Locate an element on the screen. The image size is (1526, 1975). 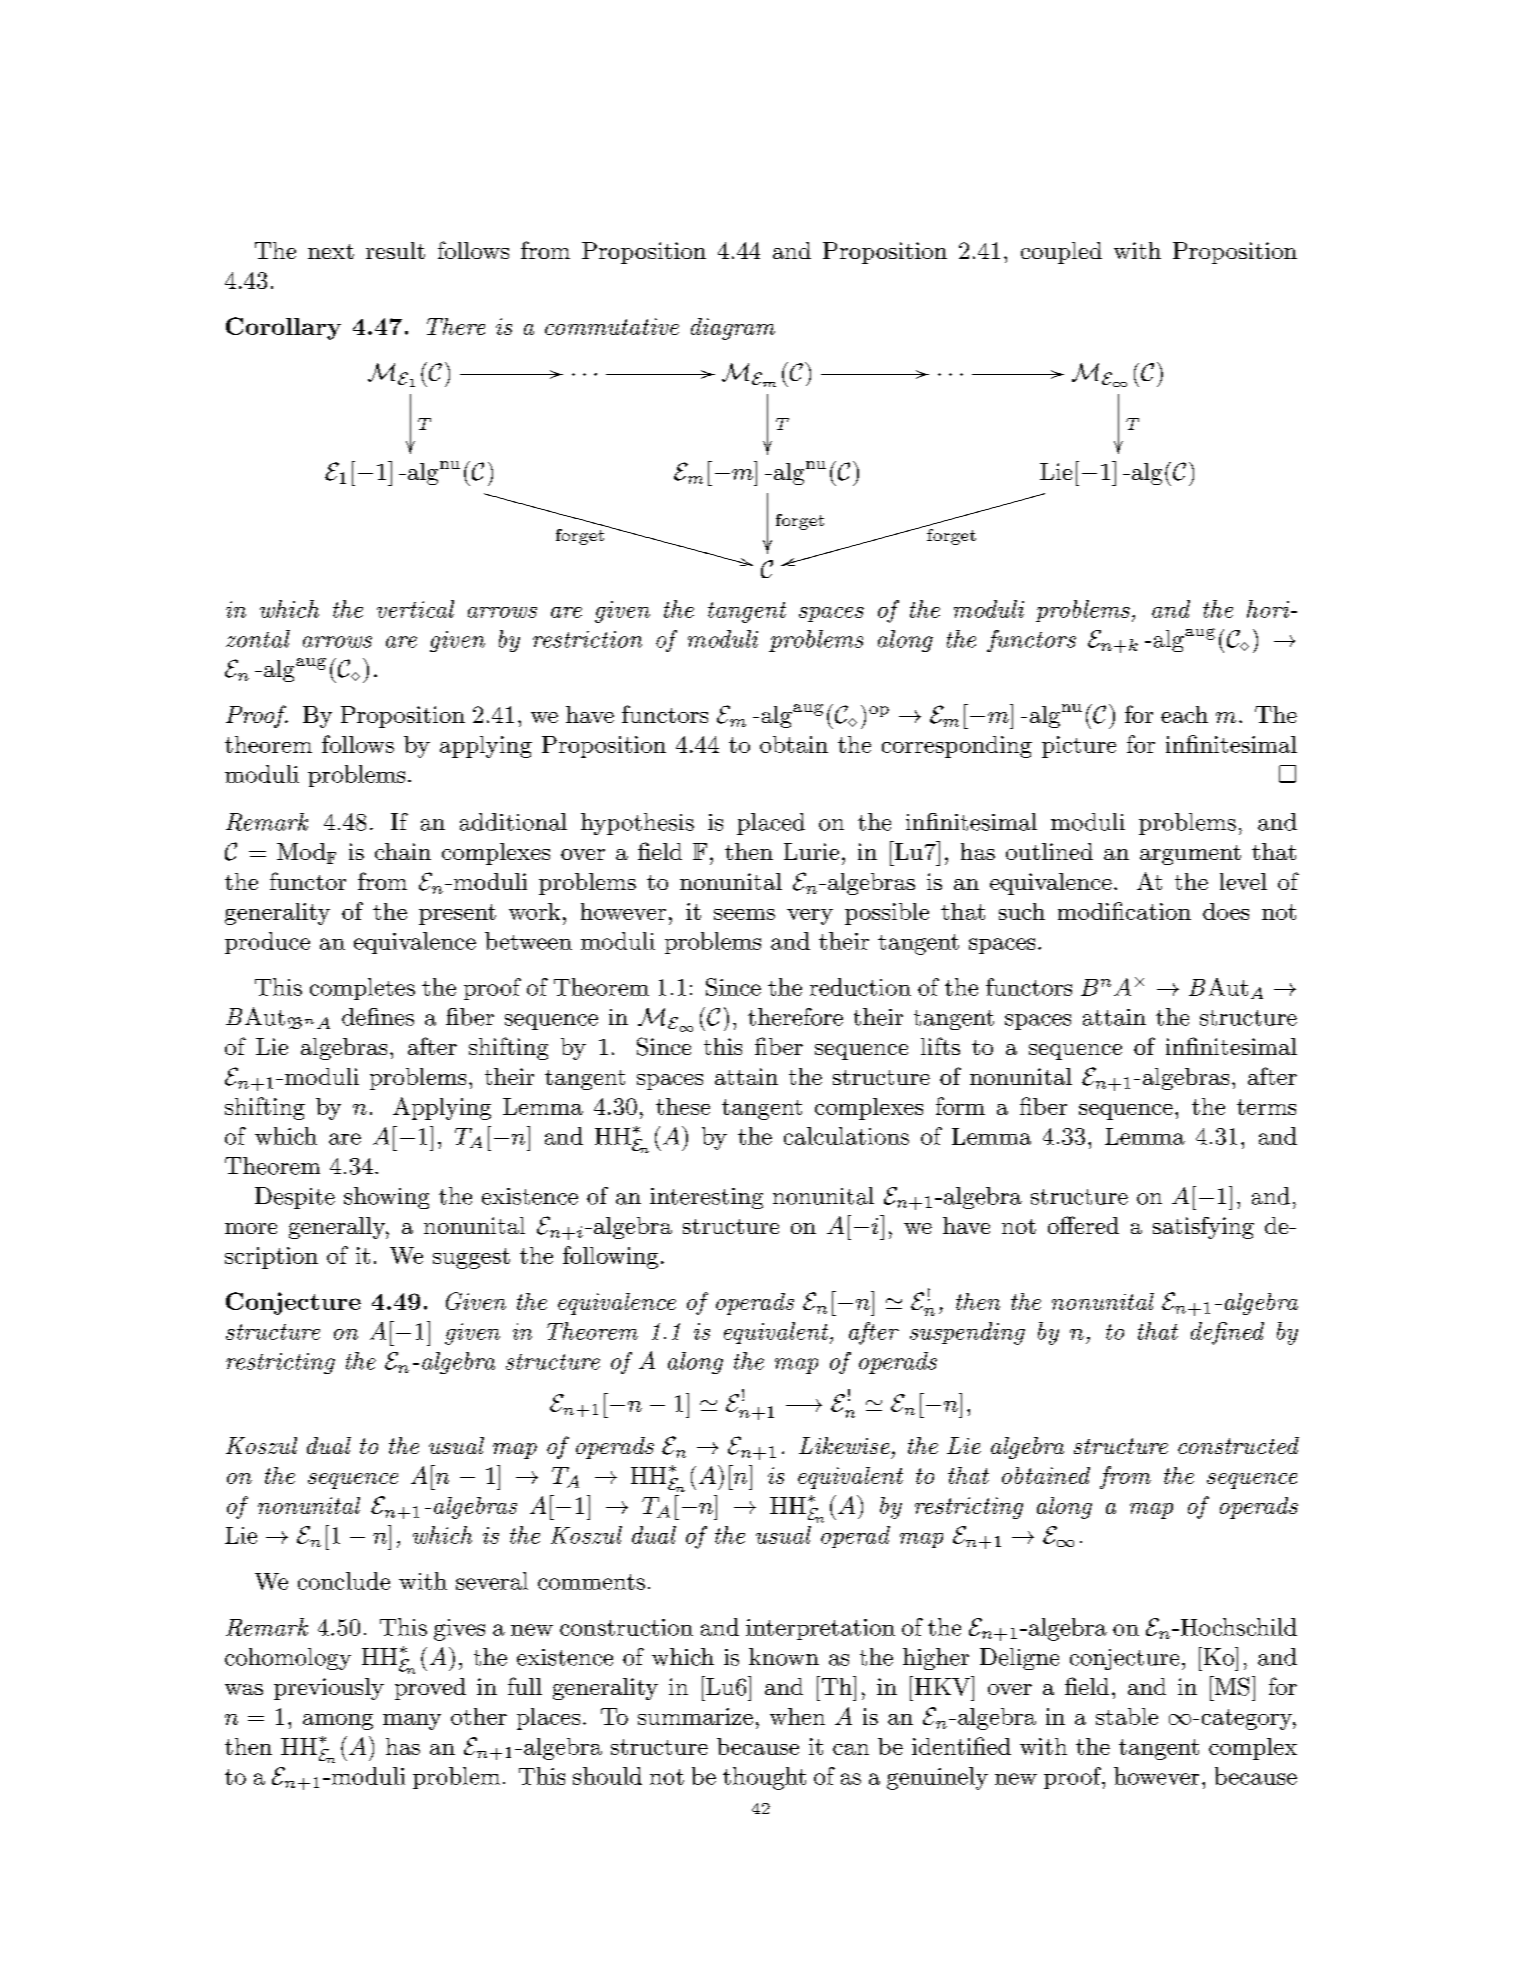
defined is located at coordinates (1227, 1333).
